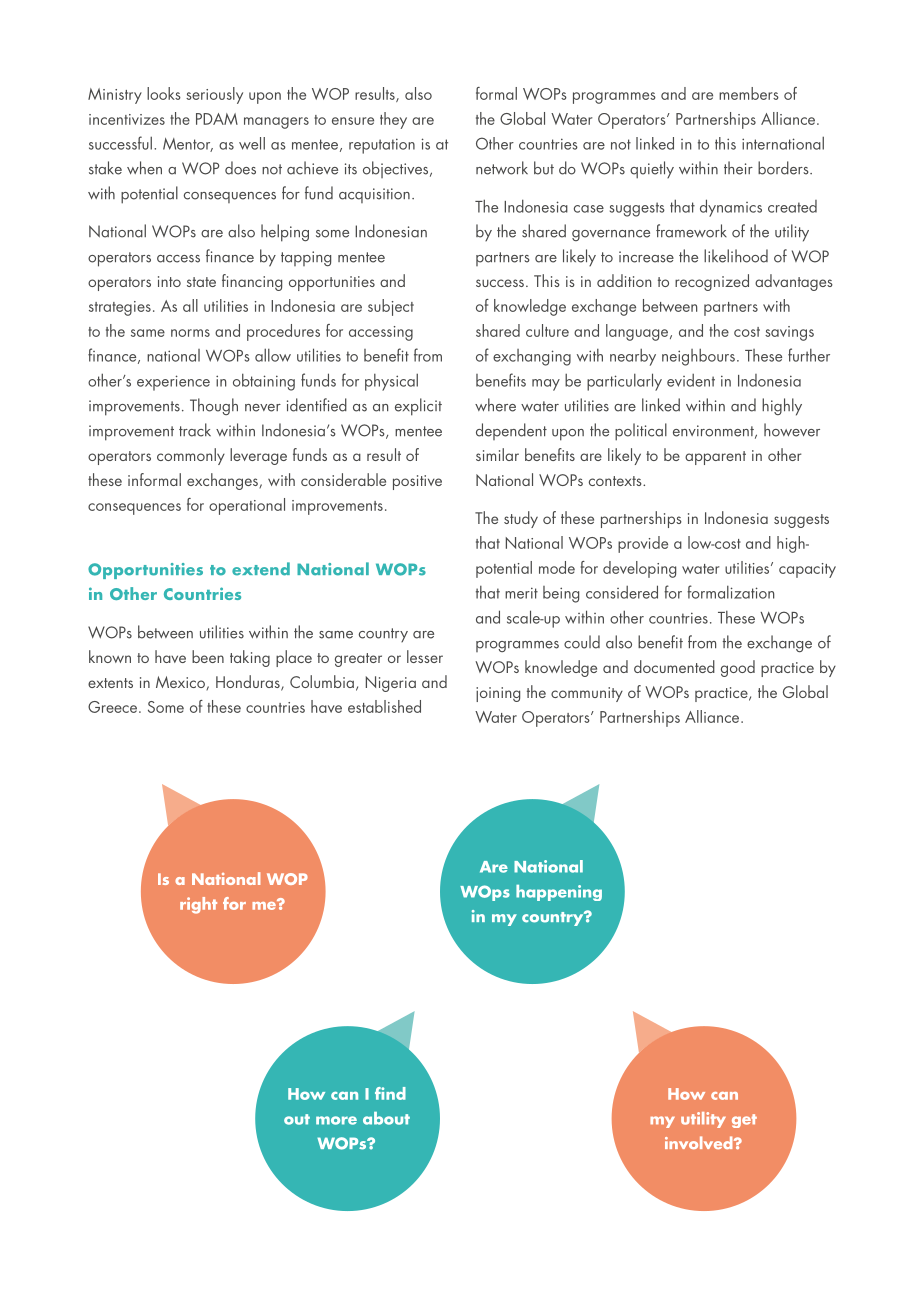 The height and width of the screenshot is (1308, 924). I want to click on they, so click(393, 120).
